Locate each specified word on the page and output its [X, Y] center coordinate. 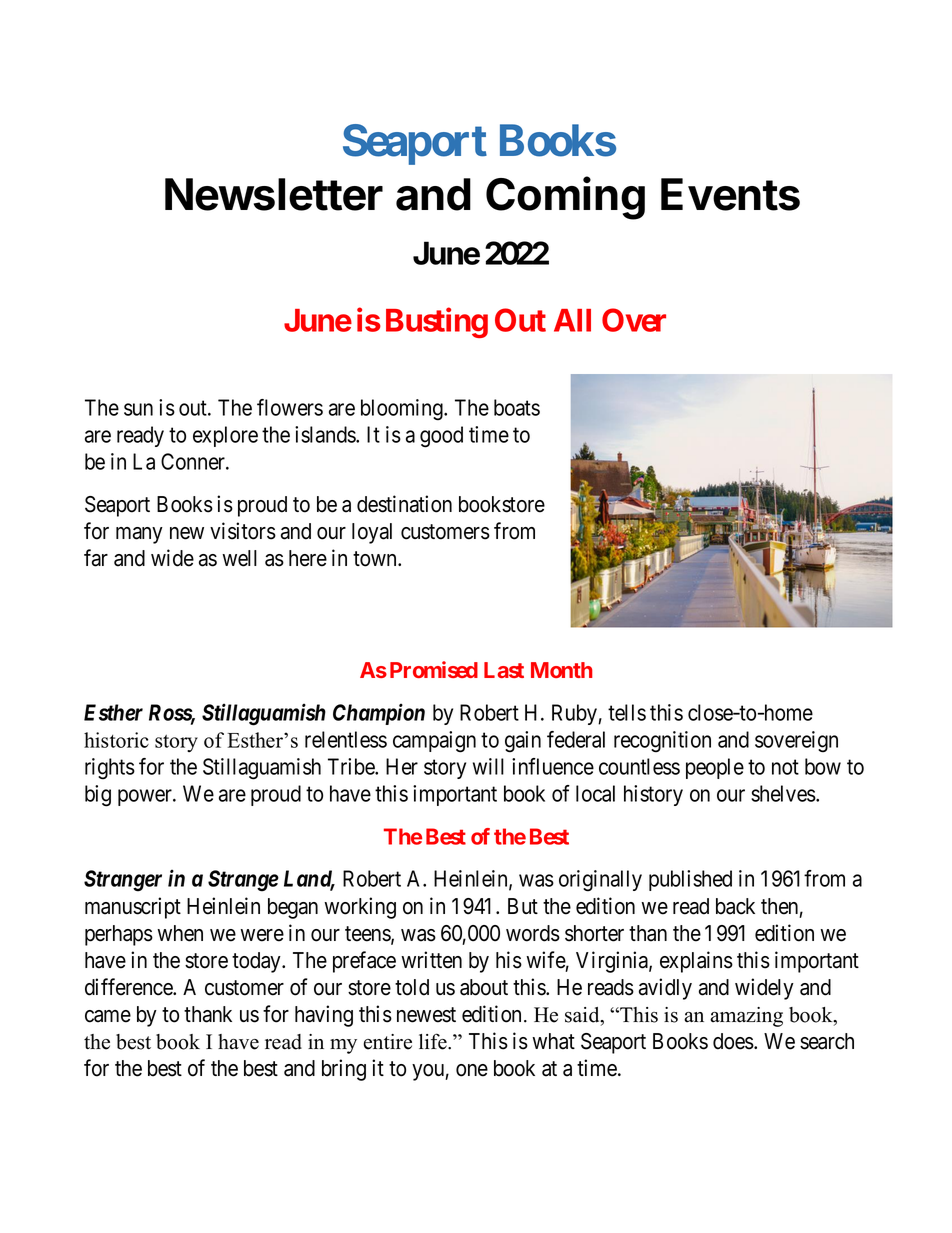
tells [627, 712]
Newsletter [274, 194]
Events [730, 194]
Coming [565, 198]
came [108, 1016]
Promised [434, 669]
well [239, 558]
